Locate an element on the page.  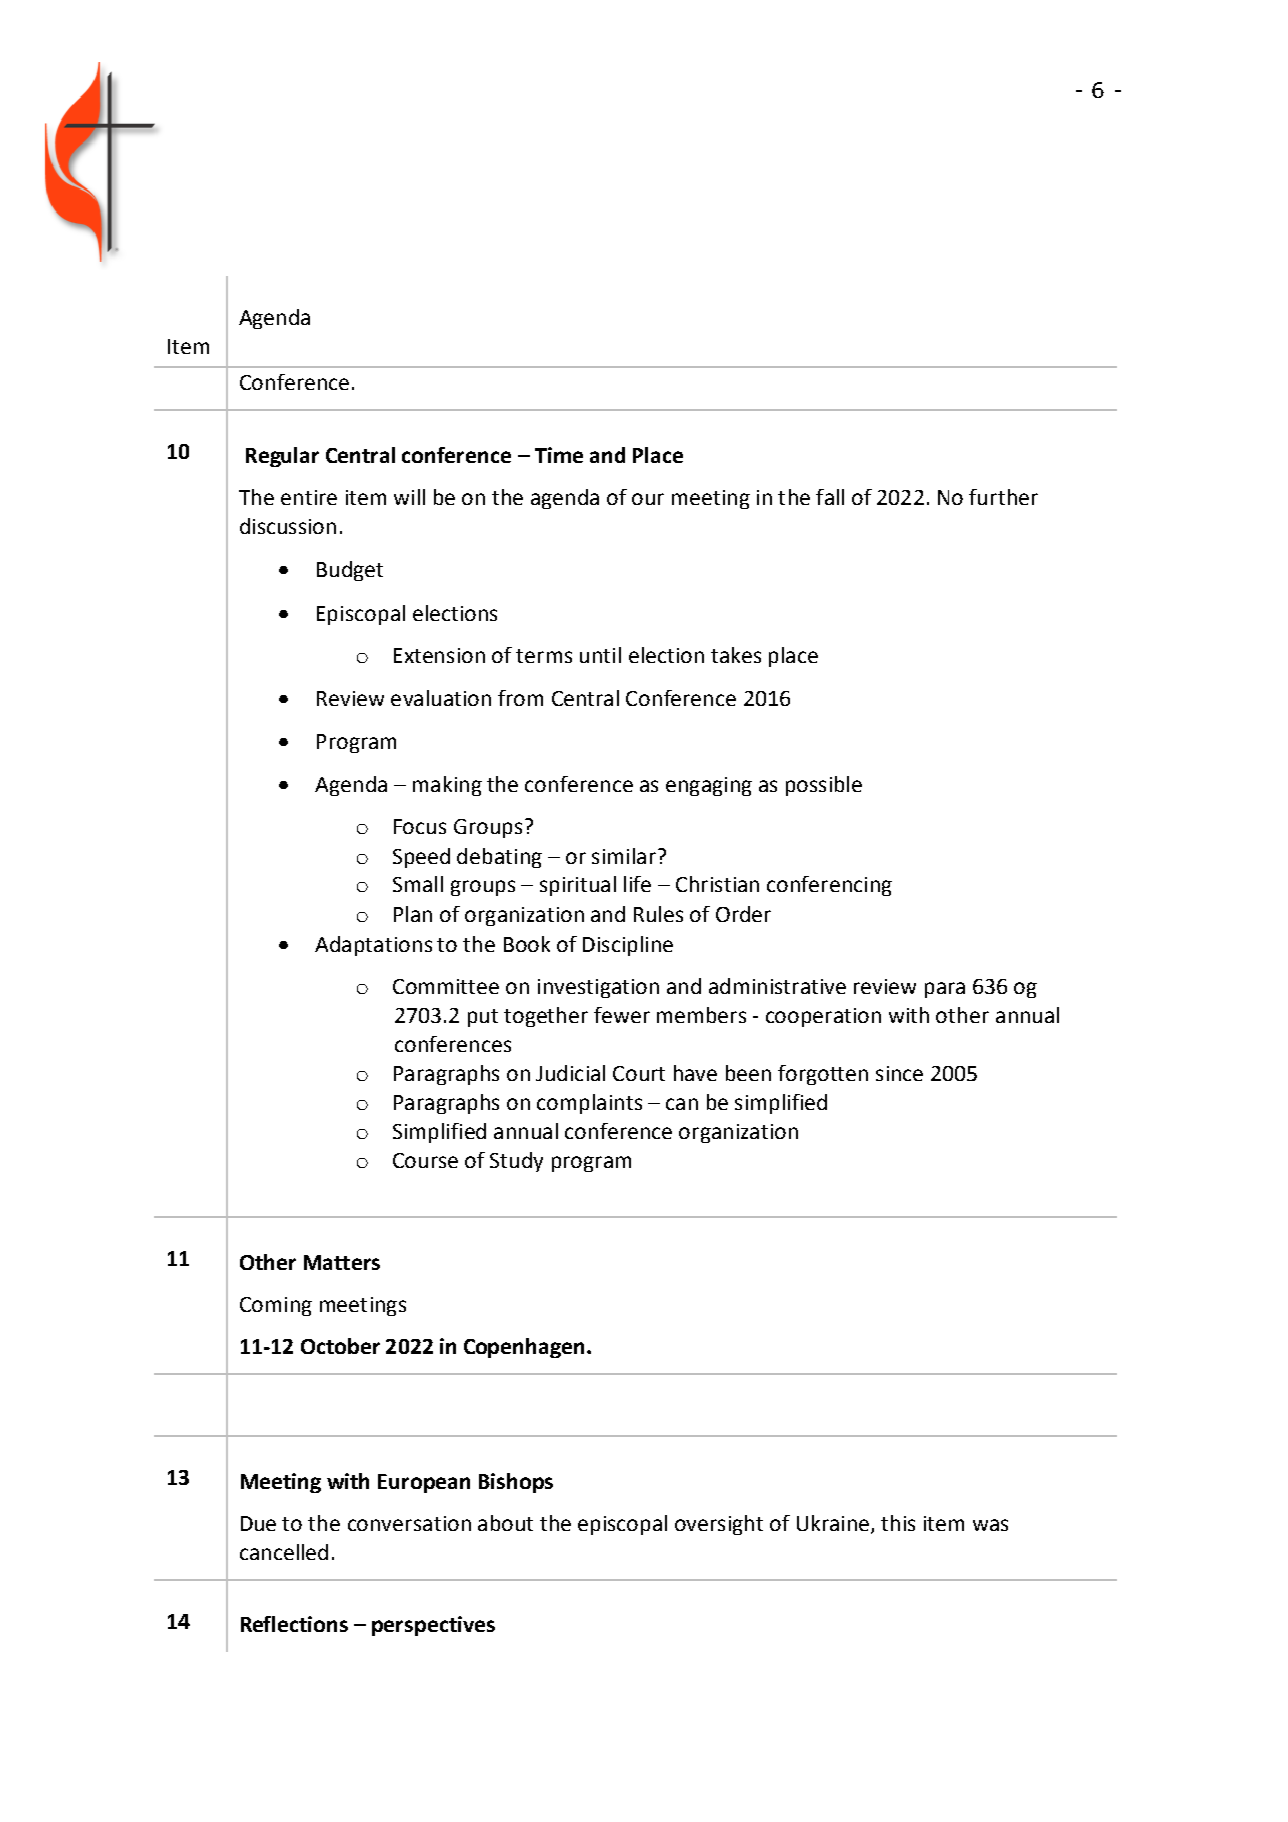
Matters is located at coordinates (342, 1262).
